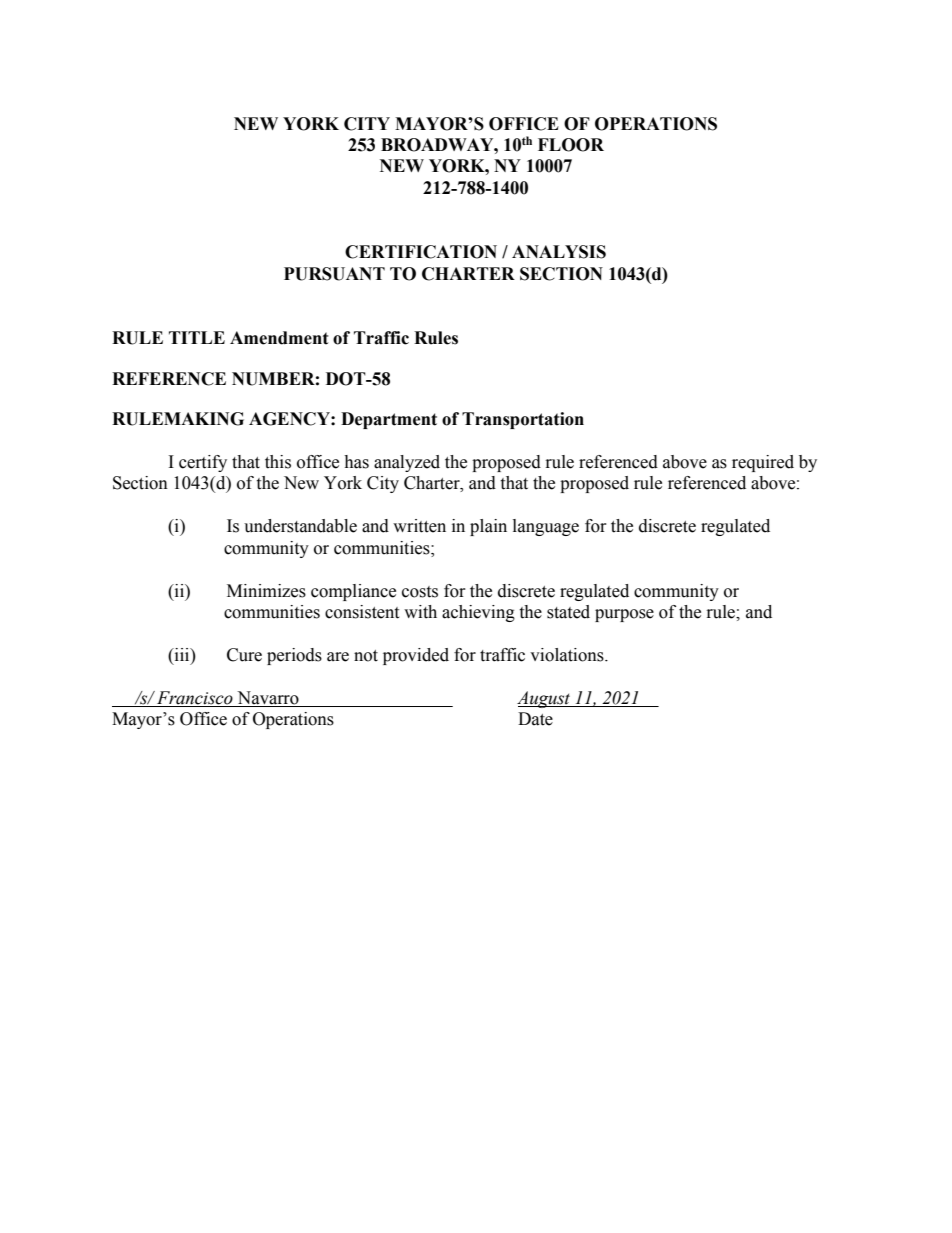  What do you see at coordinates (559, 252) in the document?
I see `ANALYSIS` at bounding box center [559, 252].
